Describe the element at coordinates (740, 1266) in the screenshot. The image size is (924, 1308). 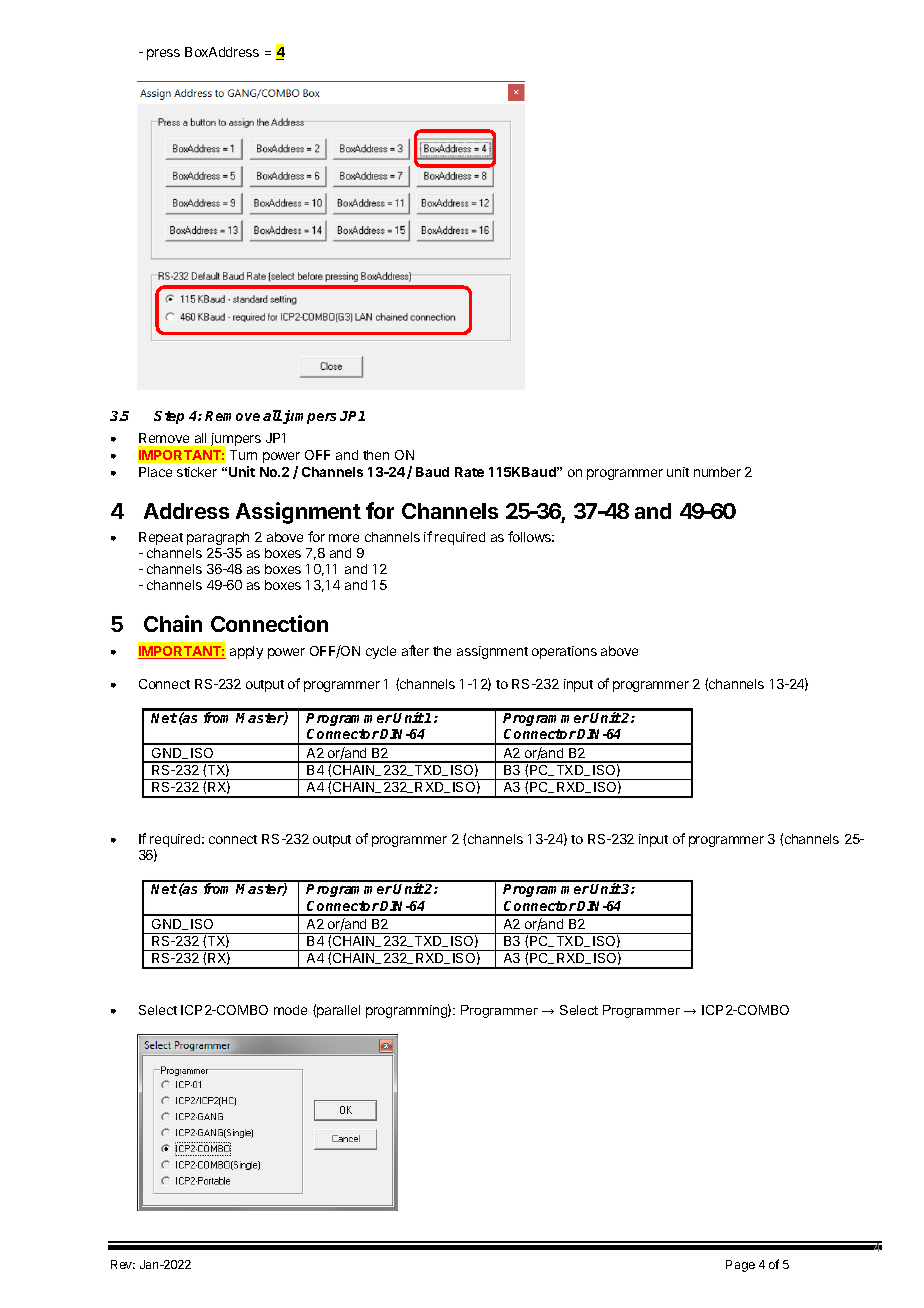
I see `Page` at that location.
